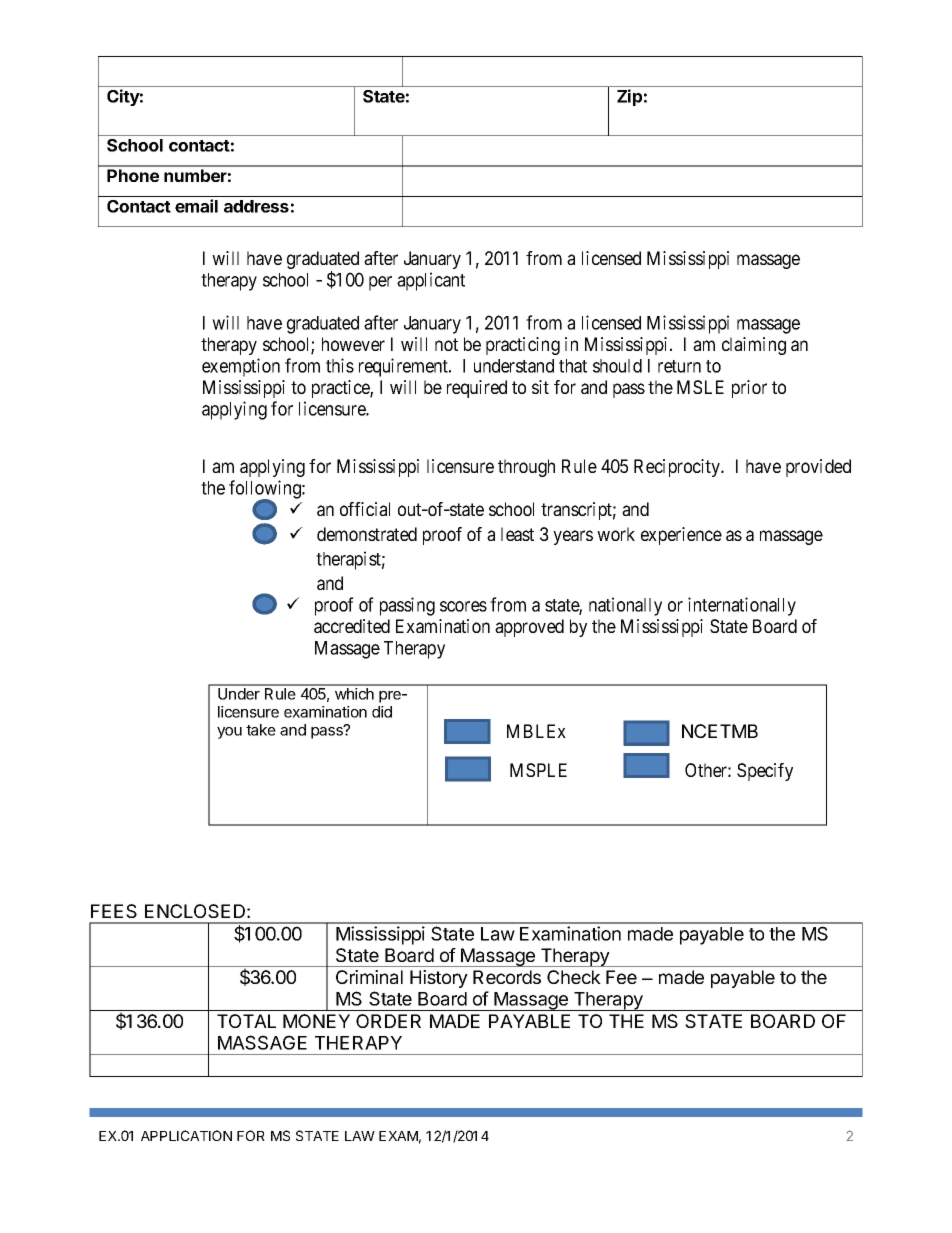 The width and height of the screenshot is (952, 1233). What do you see at coordinates (382, 712) in the screenshot?
I see `did` at bounding box center [382, 712].
